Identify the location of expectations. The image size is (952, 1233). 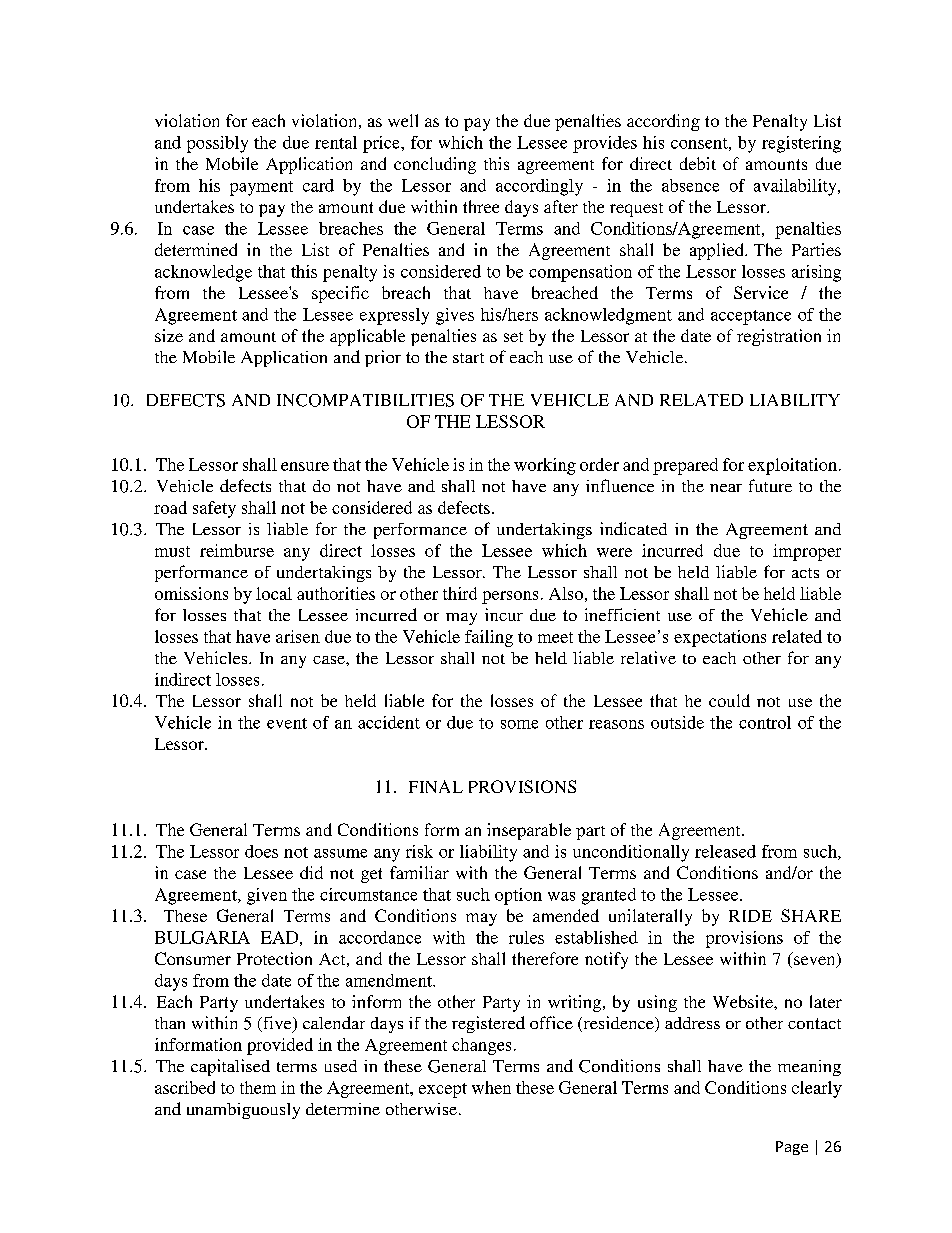
(720, 638).
